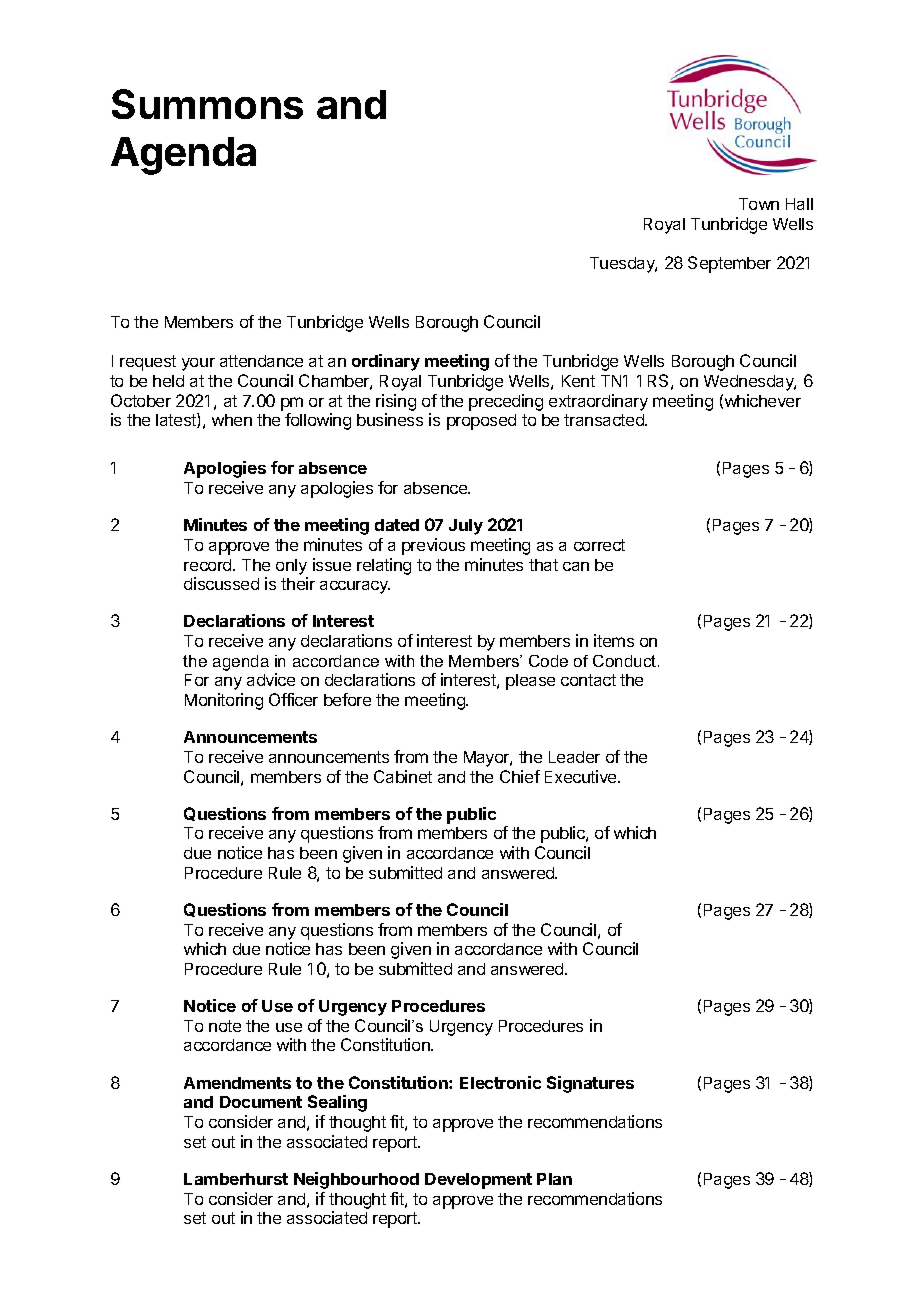 The height and width of the page is (1308, 924). What do you see at coordinates (520, 776) in the page?
I see `Chief` at bounding box center [520, 776].
